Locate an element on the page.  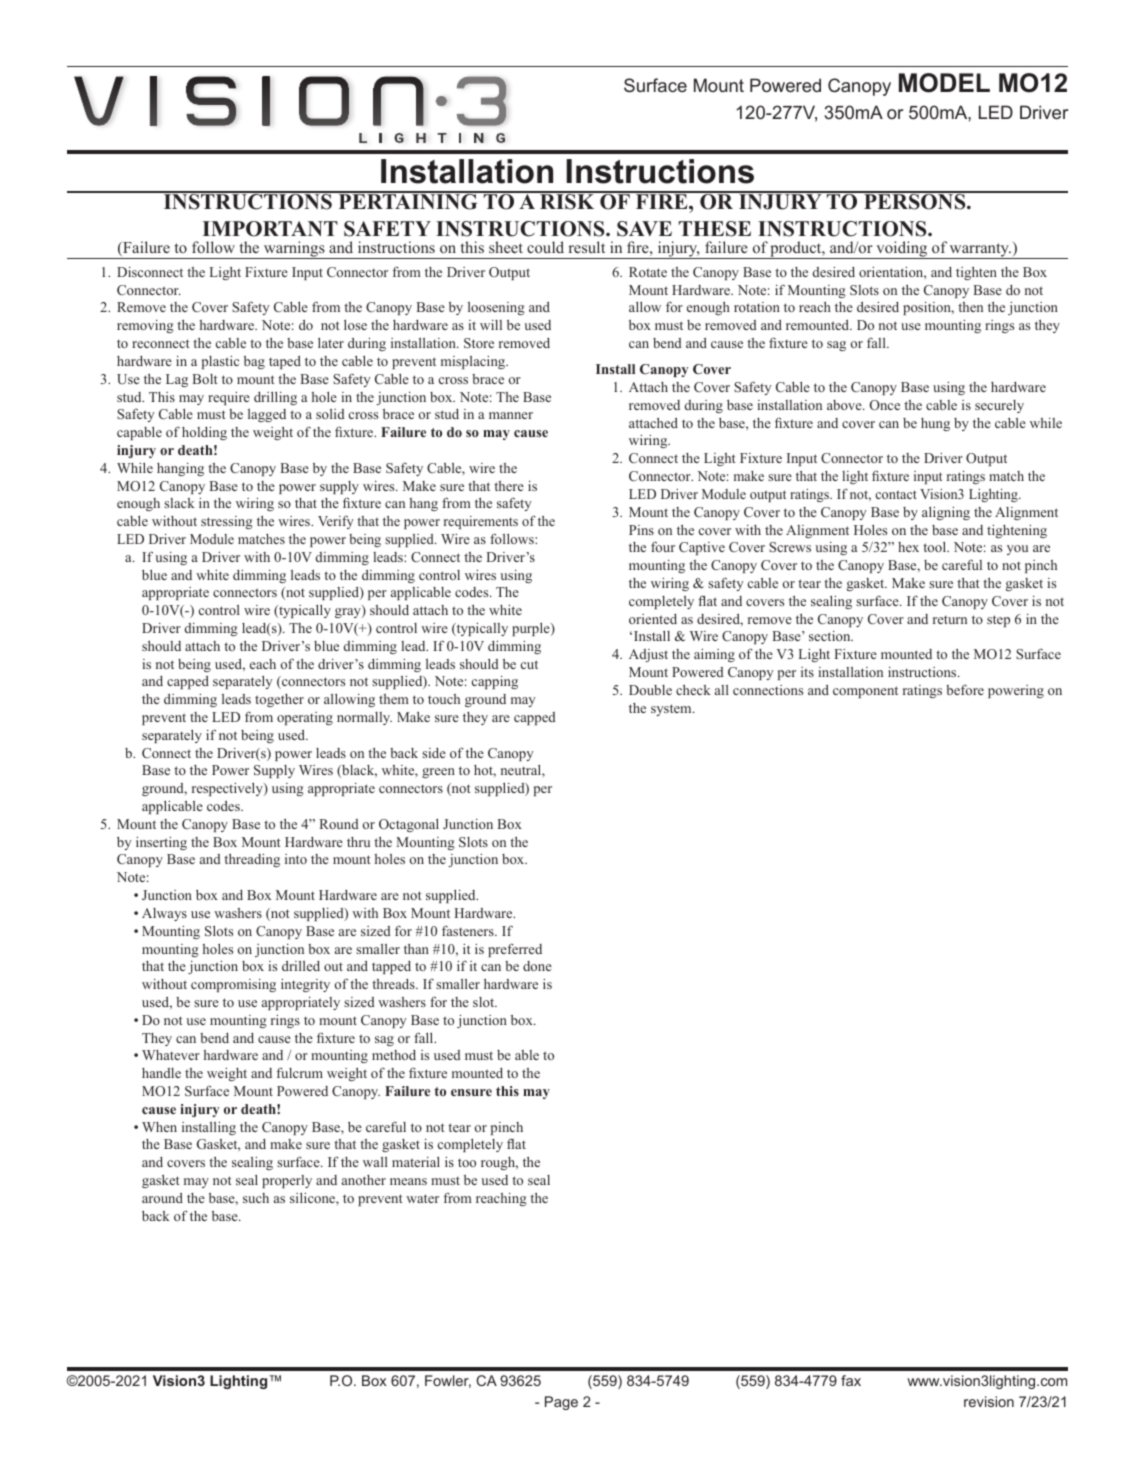
MODEL is located at coordinates (944, 83).
